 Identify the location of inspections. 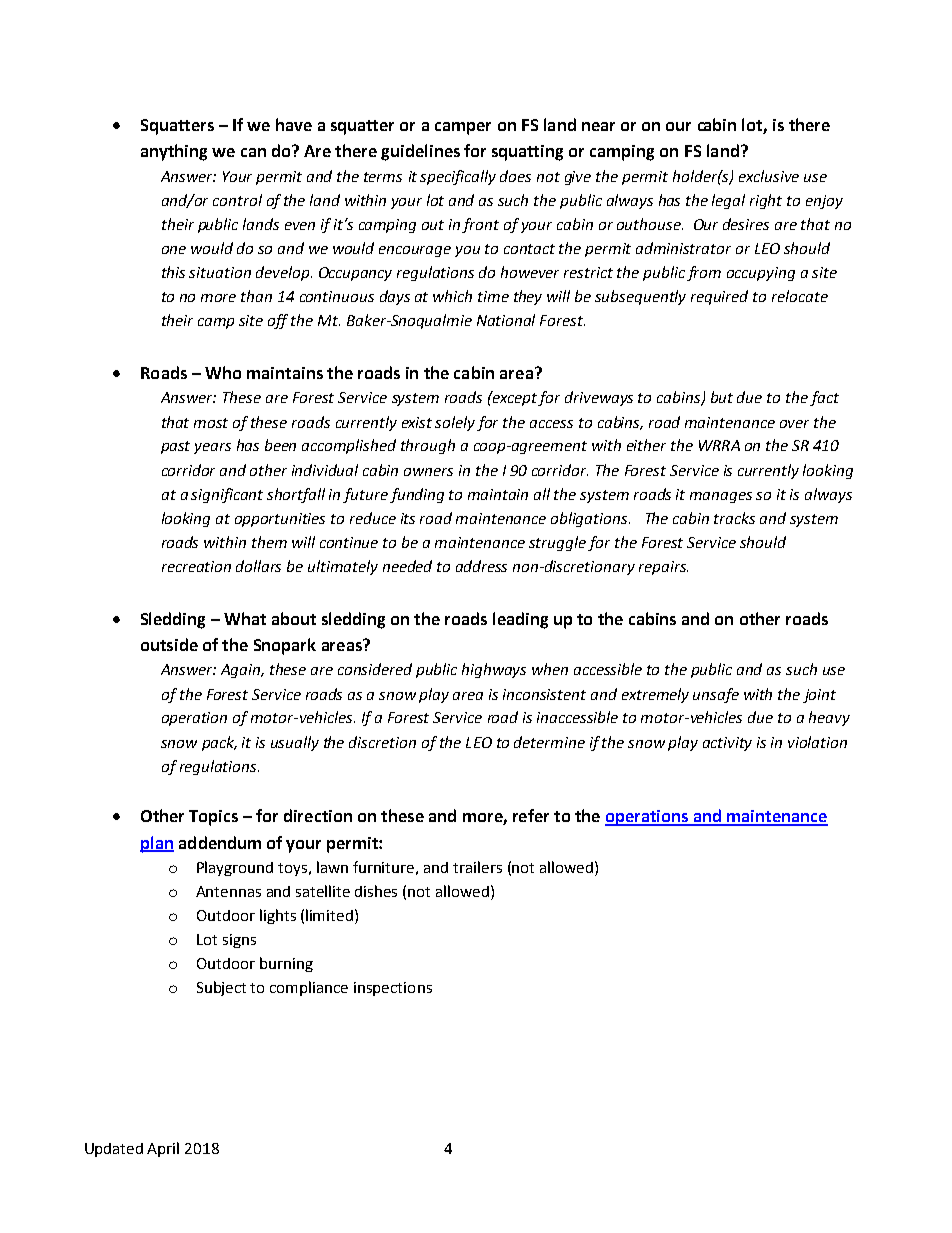
(393, 989).
